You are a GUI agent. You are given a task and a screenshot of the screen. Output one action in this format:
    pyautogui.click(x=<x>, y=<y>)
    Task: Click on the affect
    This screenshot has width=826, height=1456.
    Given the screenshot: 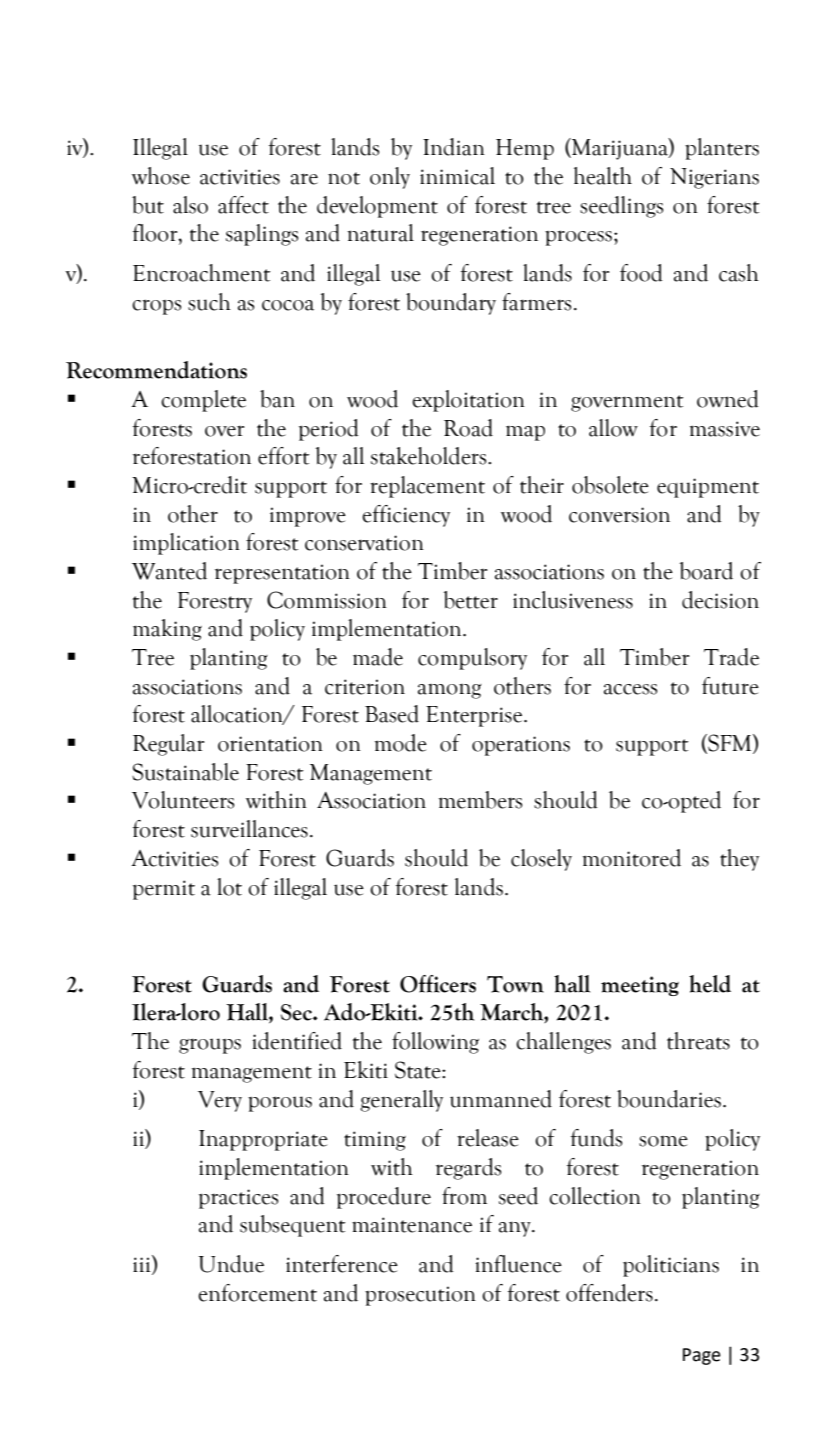 What is the action you would take?
    pyautogui.click(x=243, y=205)
